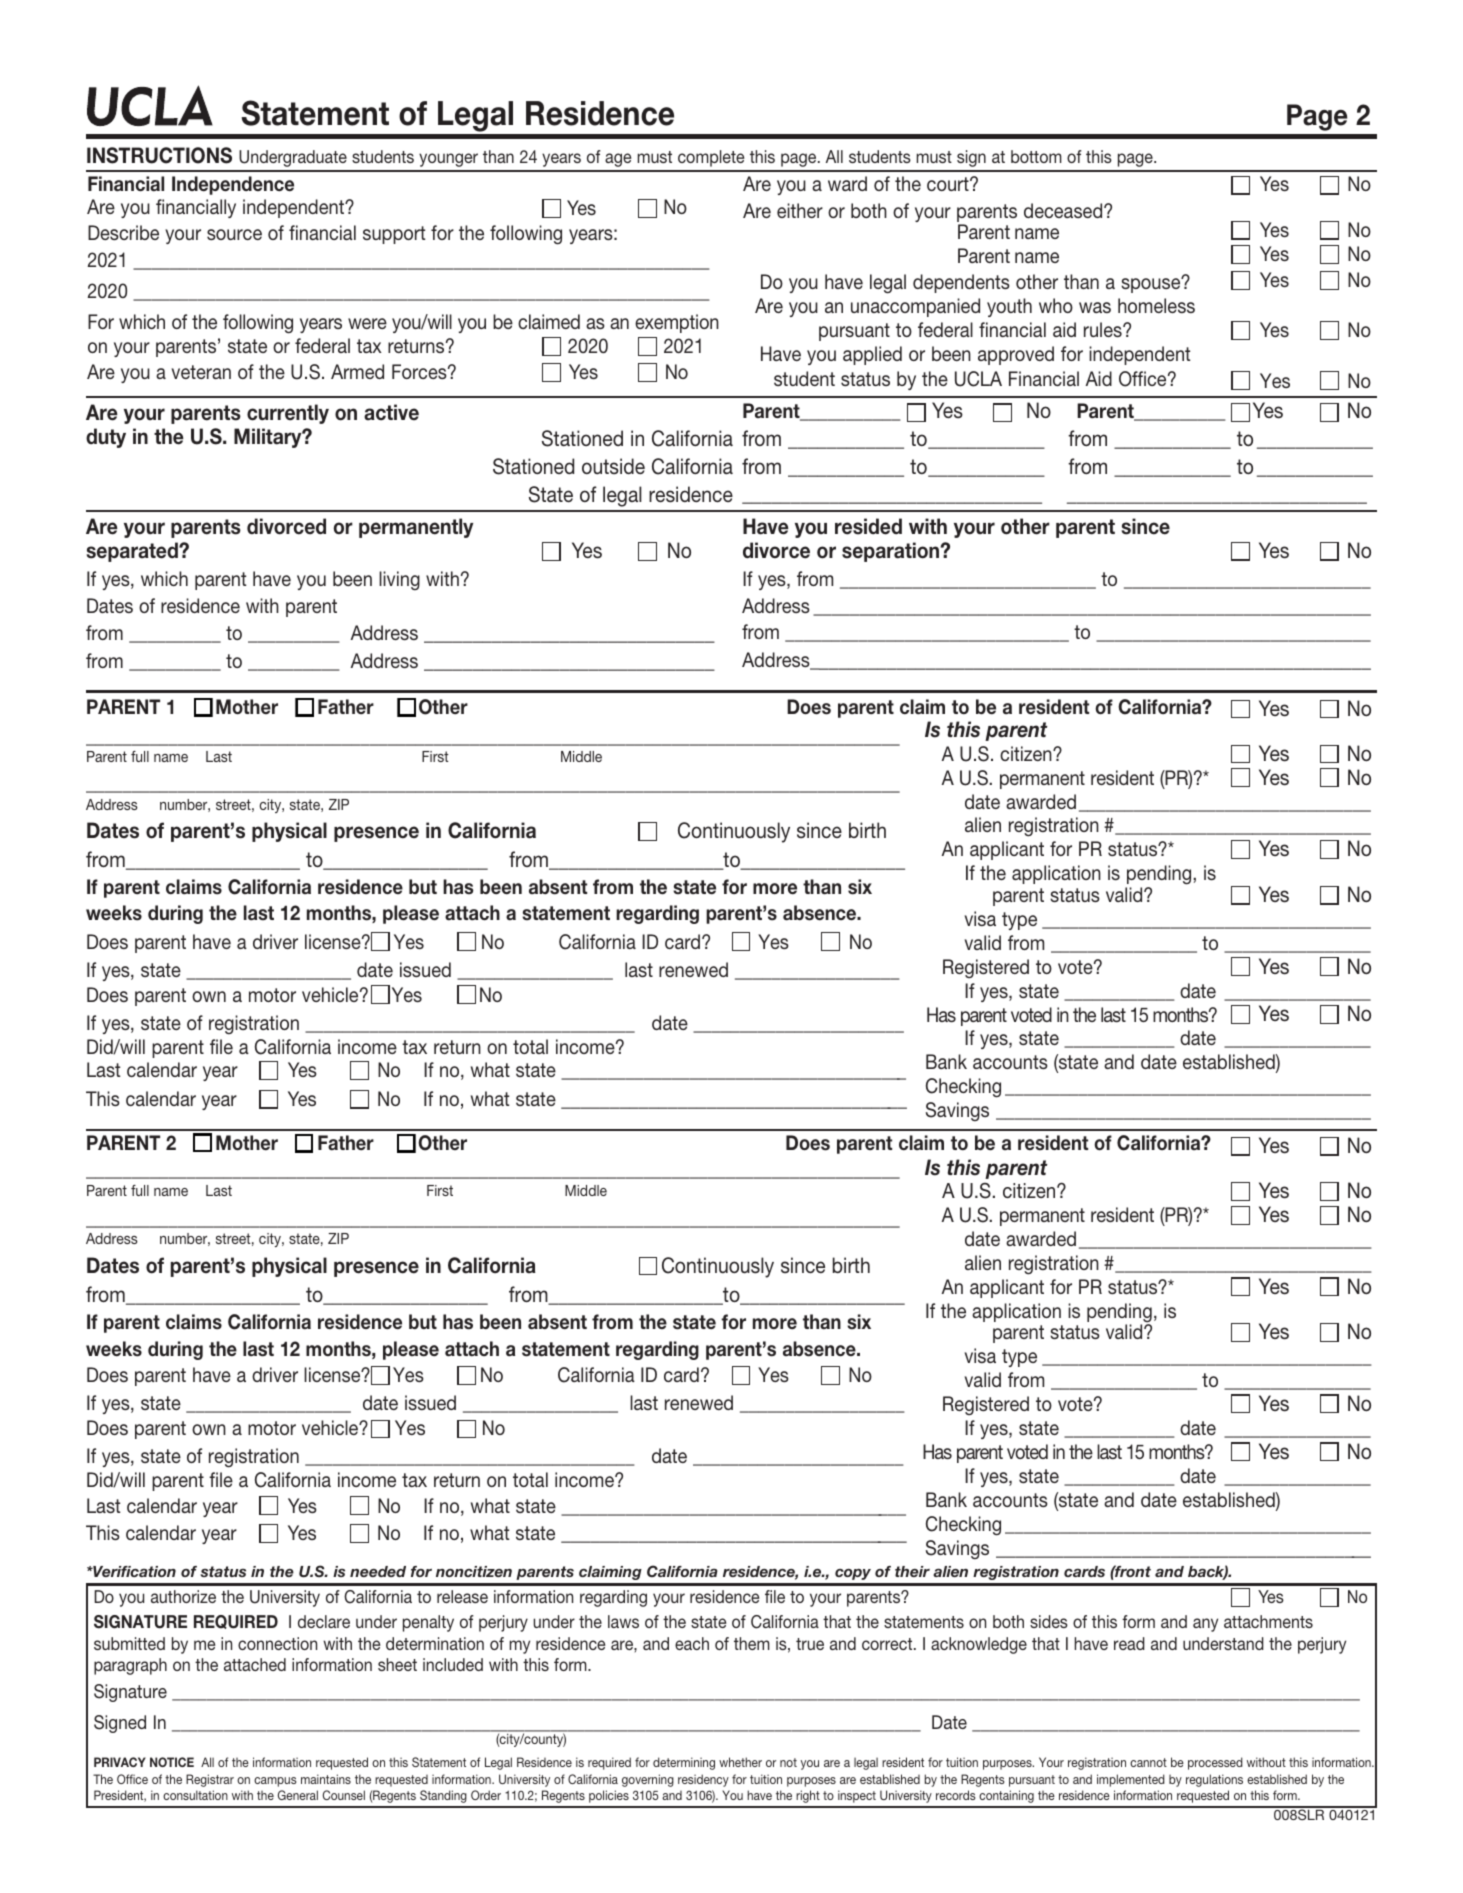 This image has width=1463, height=1893. I want to click on complete, so click(711, 158).
